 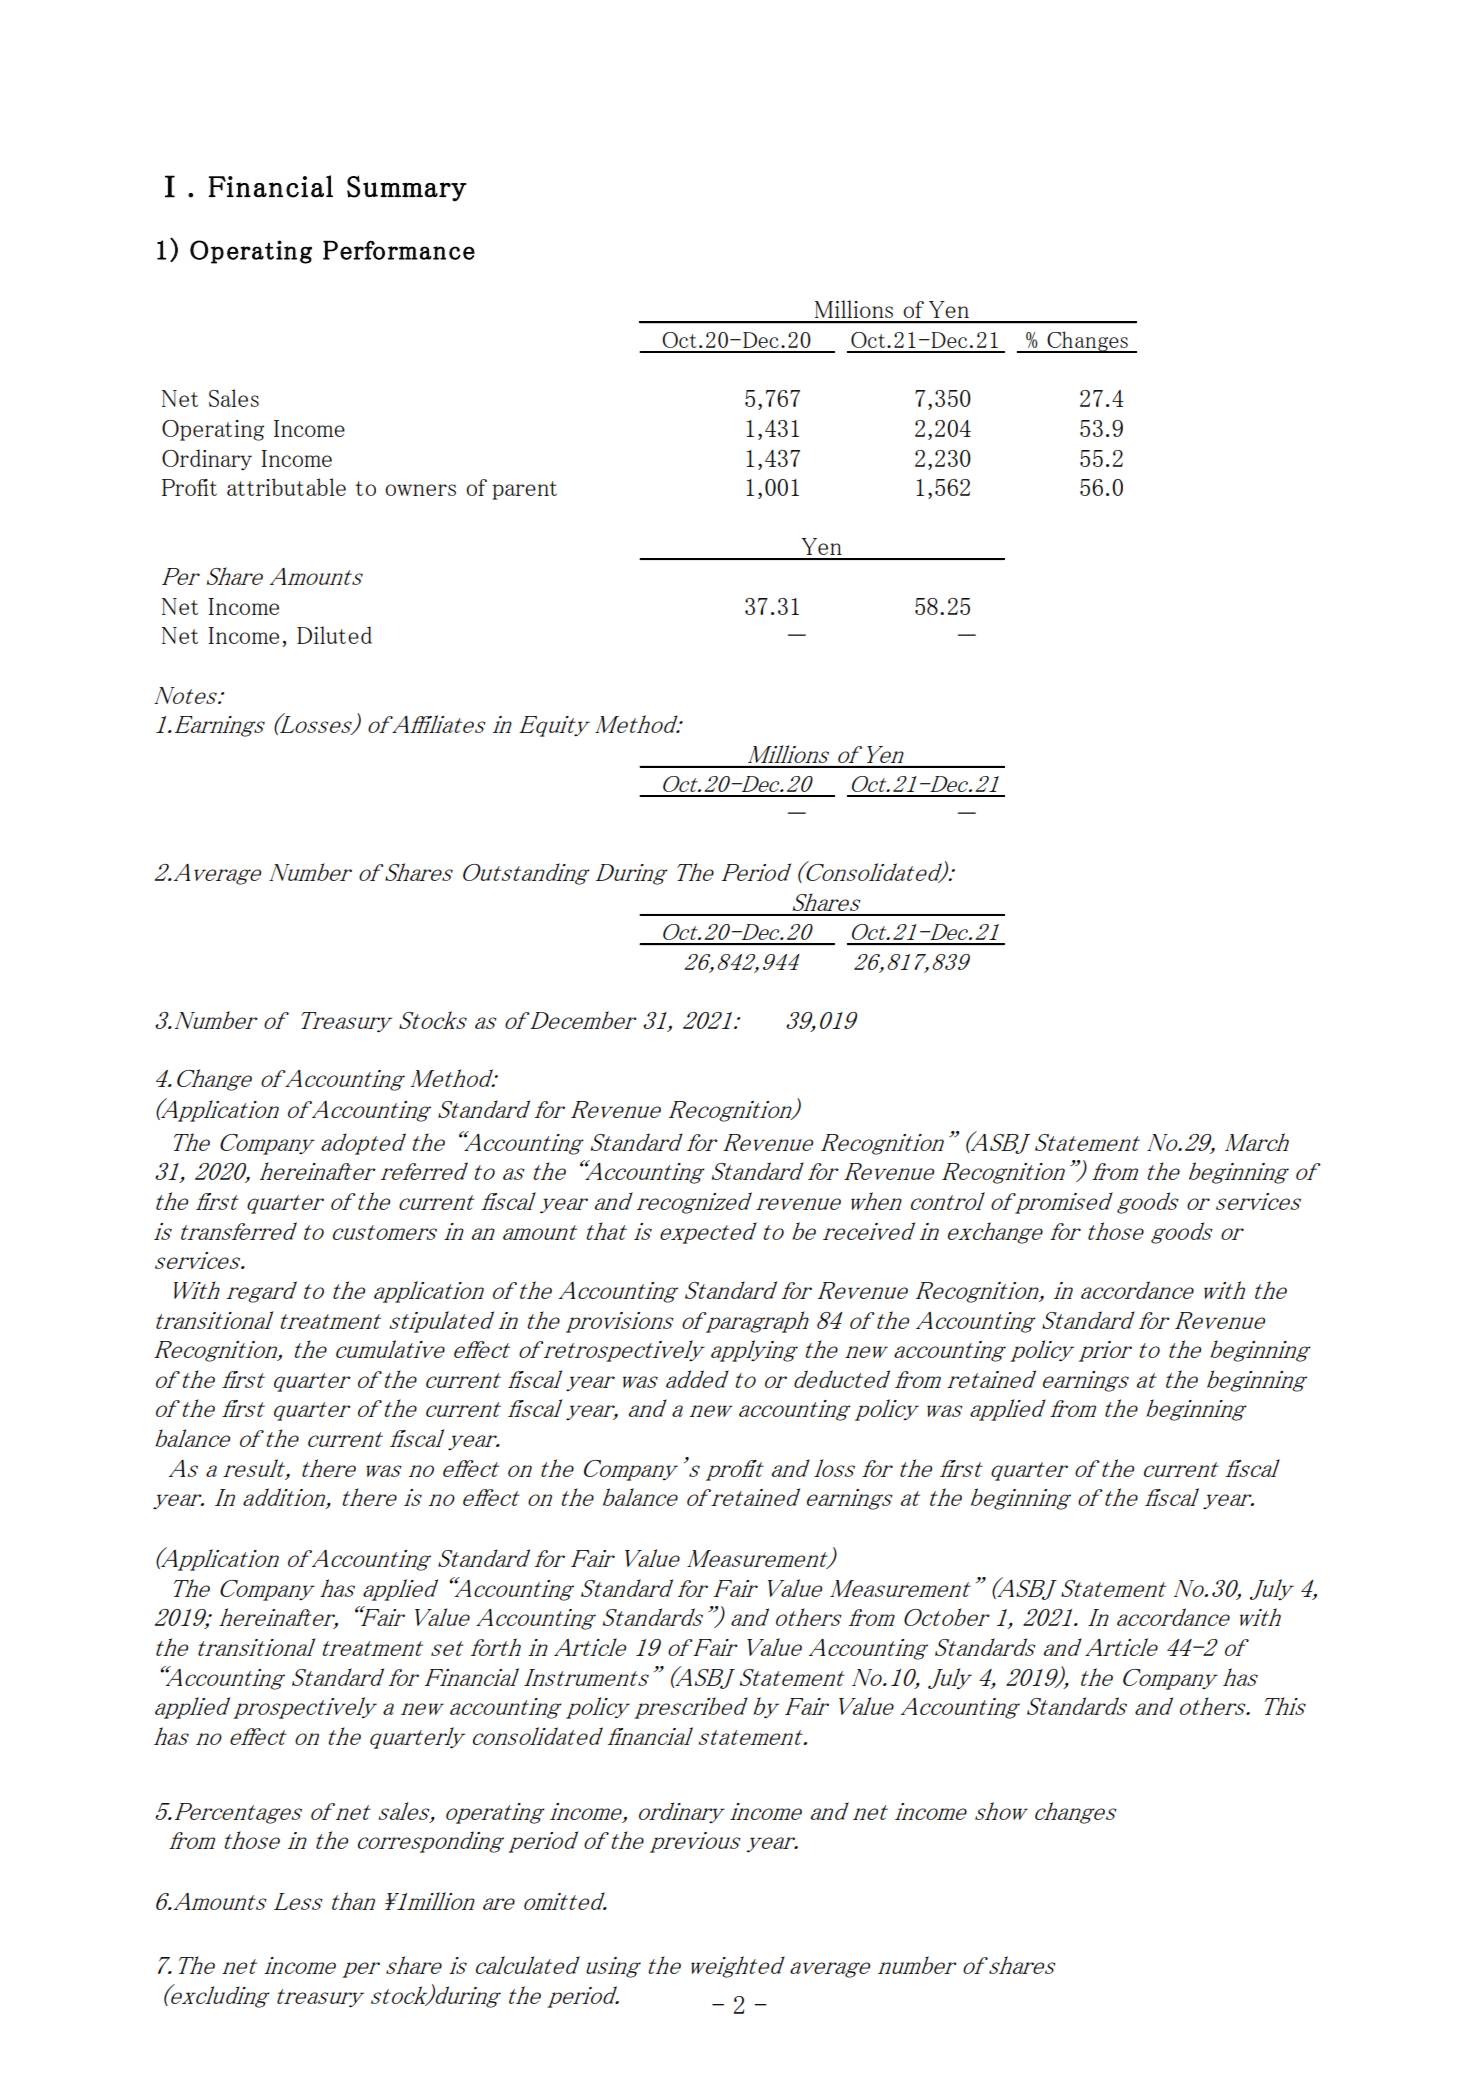 What do you see at coordinates (334, 635) in the image?
I see `Diluted` at bounding box center [334, 635].
